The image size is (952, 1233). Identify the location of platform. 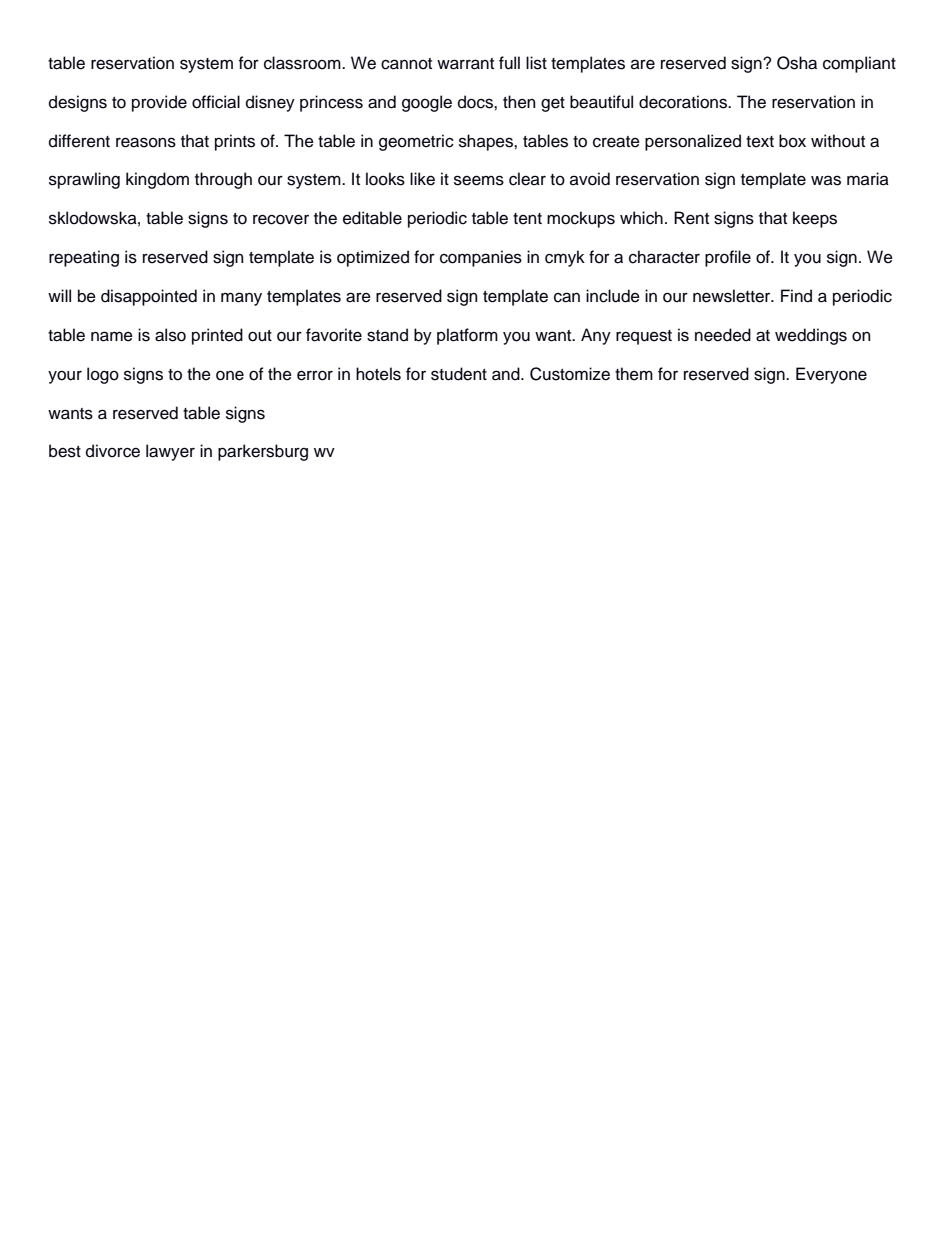
(467, 336).
